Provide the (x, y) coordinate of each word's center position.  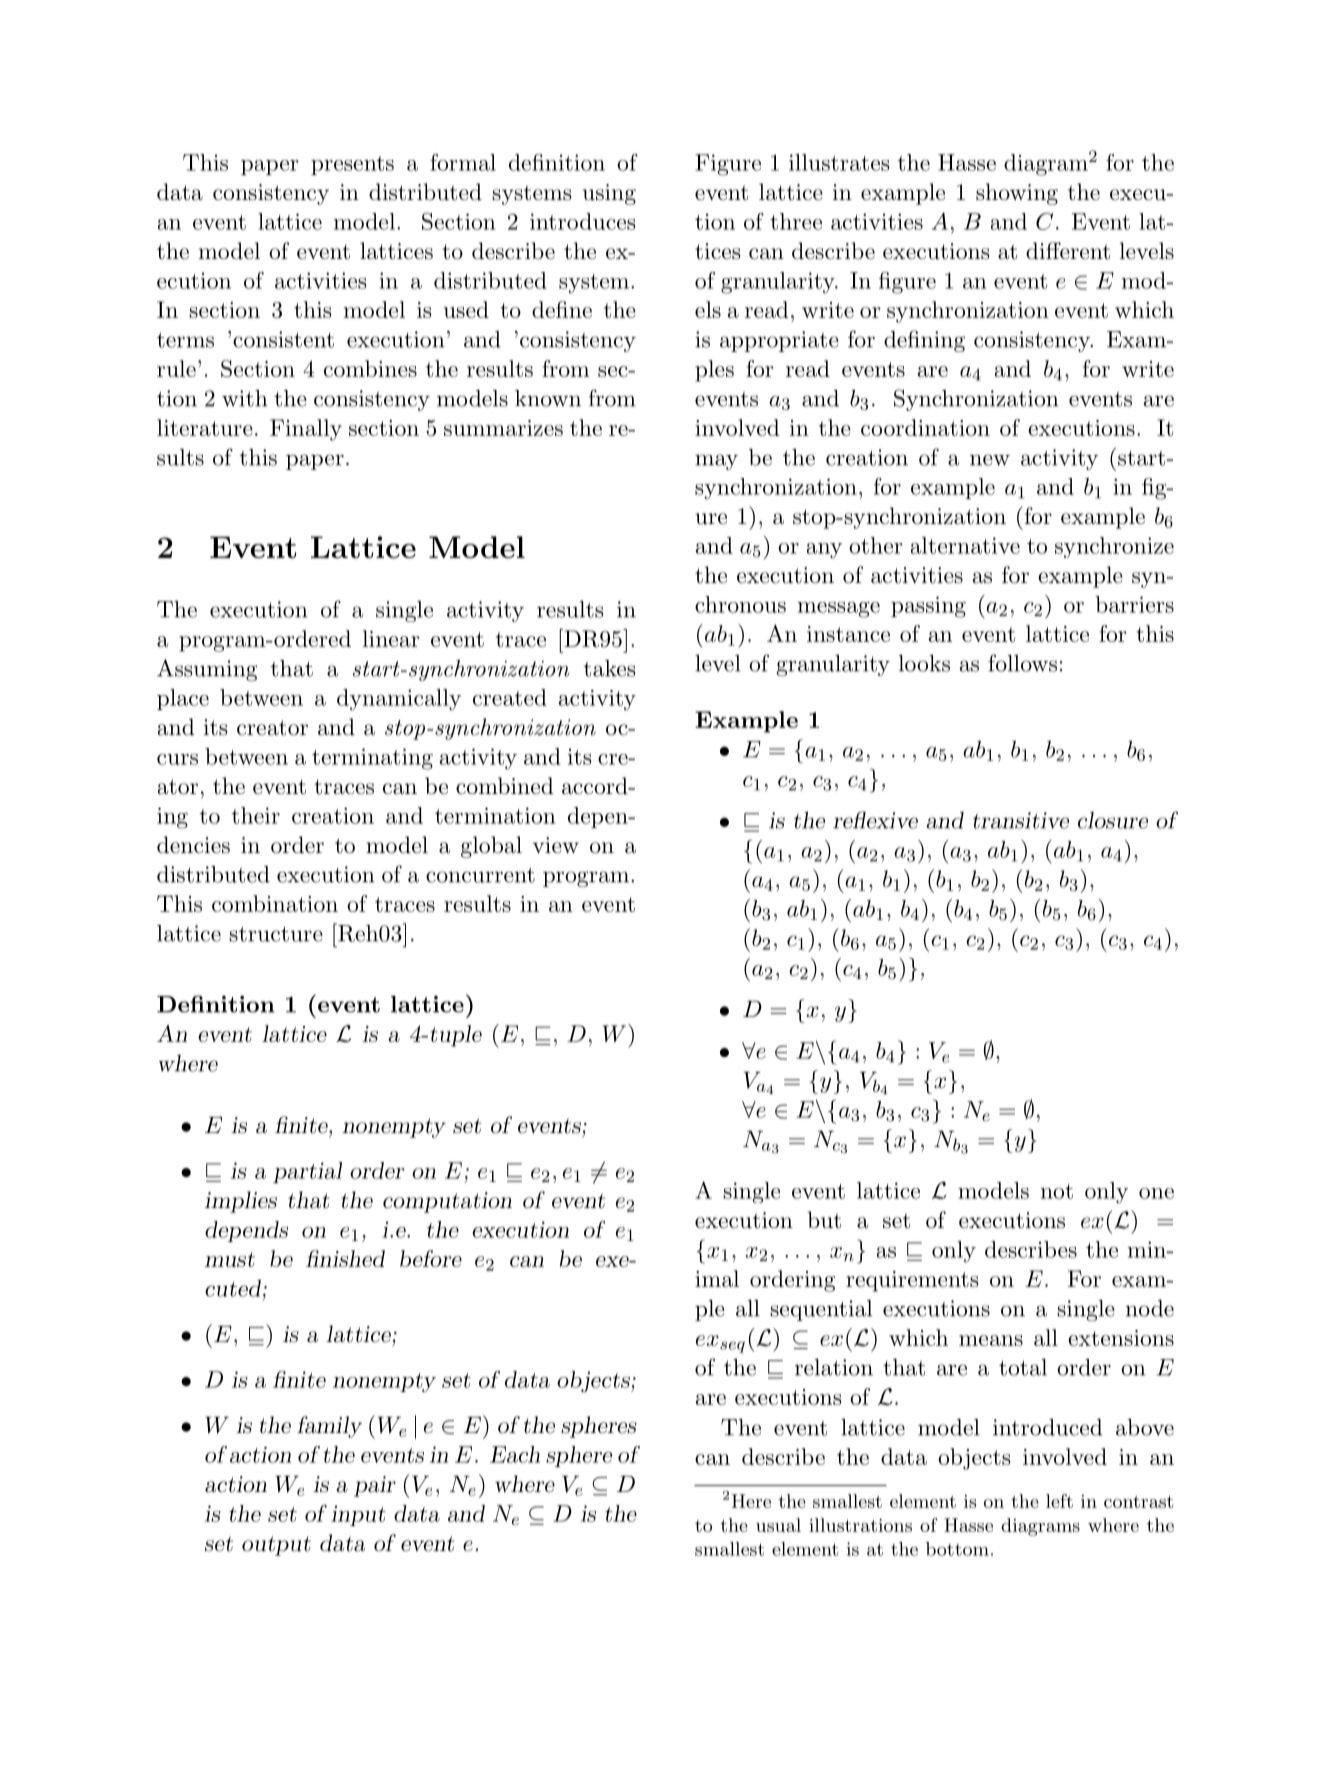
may (716, 462)
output (276, 1546)
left (1059, 1501)
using (609, 194)
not (1057, 1191)
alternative (965, 545)
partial (307, 1172)
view (556, 845)
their (256, 815)
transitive (1021, 820)
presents (352, 165)
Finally (306, 430)
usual (778, 1525)
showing (1017, 194)
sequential (821, 1310)
